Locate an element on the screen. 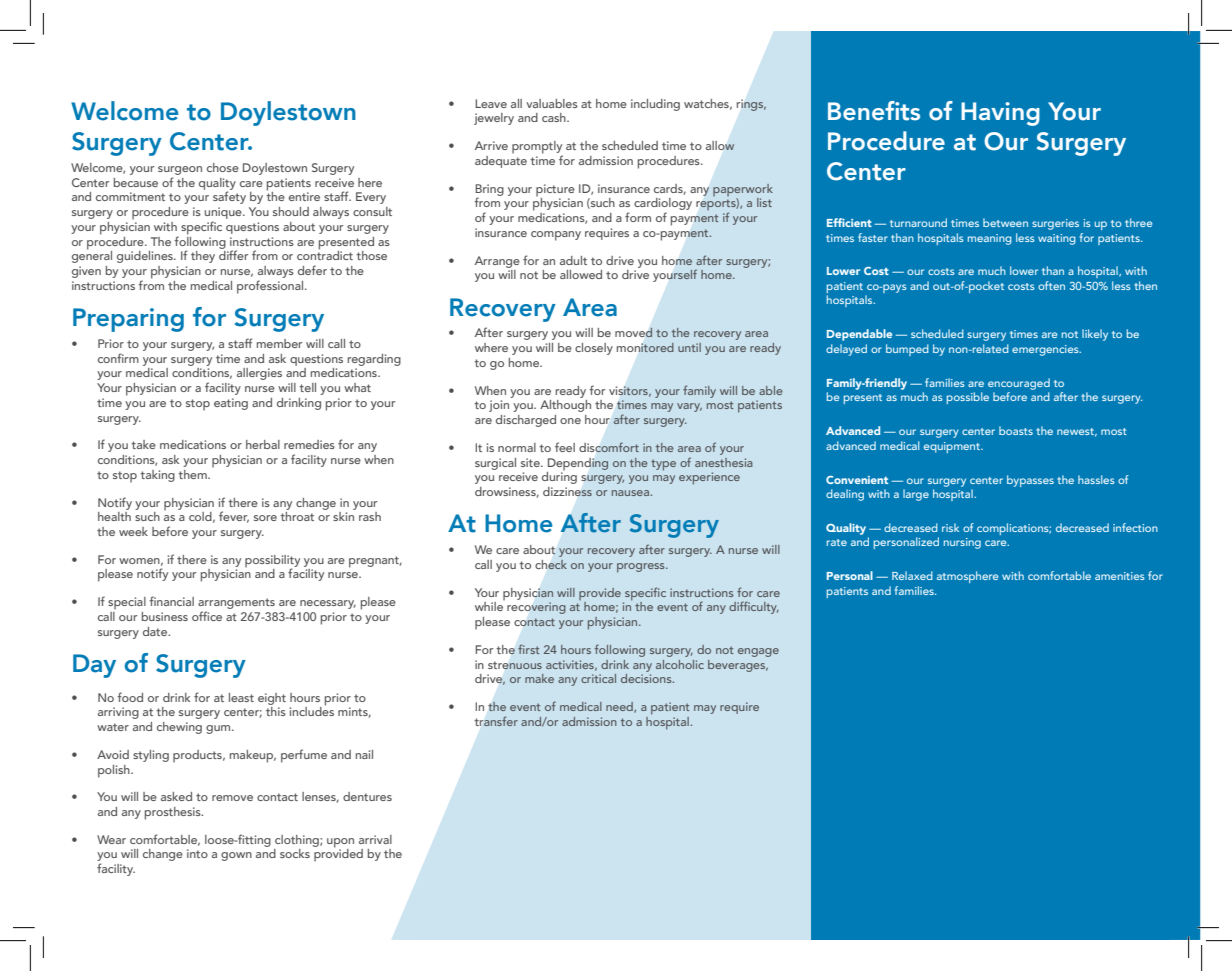 The height and width of the screenshot is (971, 1232). date is located at coordinates (156, 631).
